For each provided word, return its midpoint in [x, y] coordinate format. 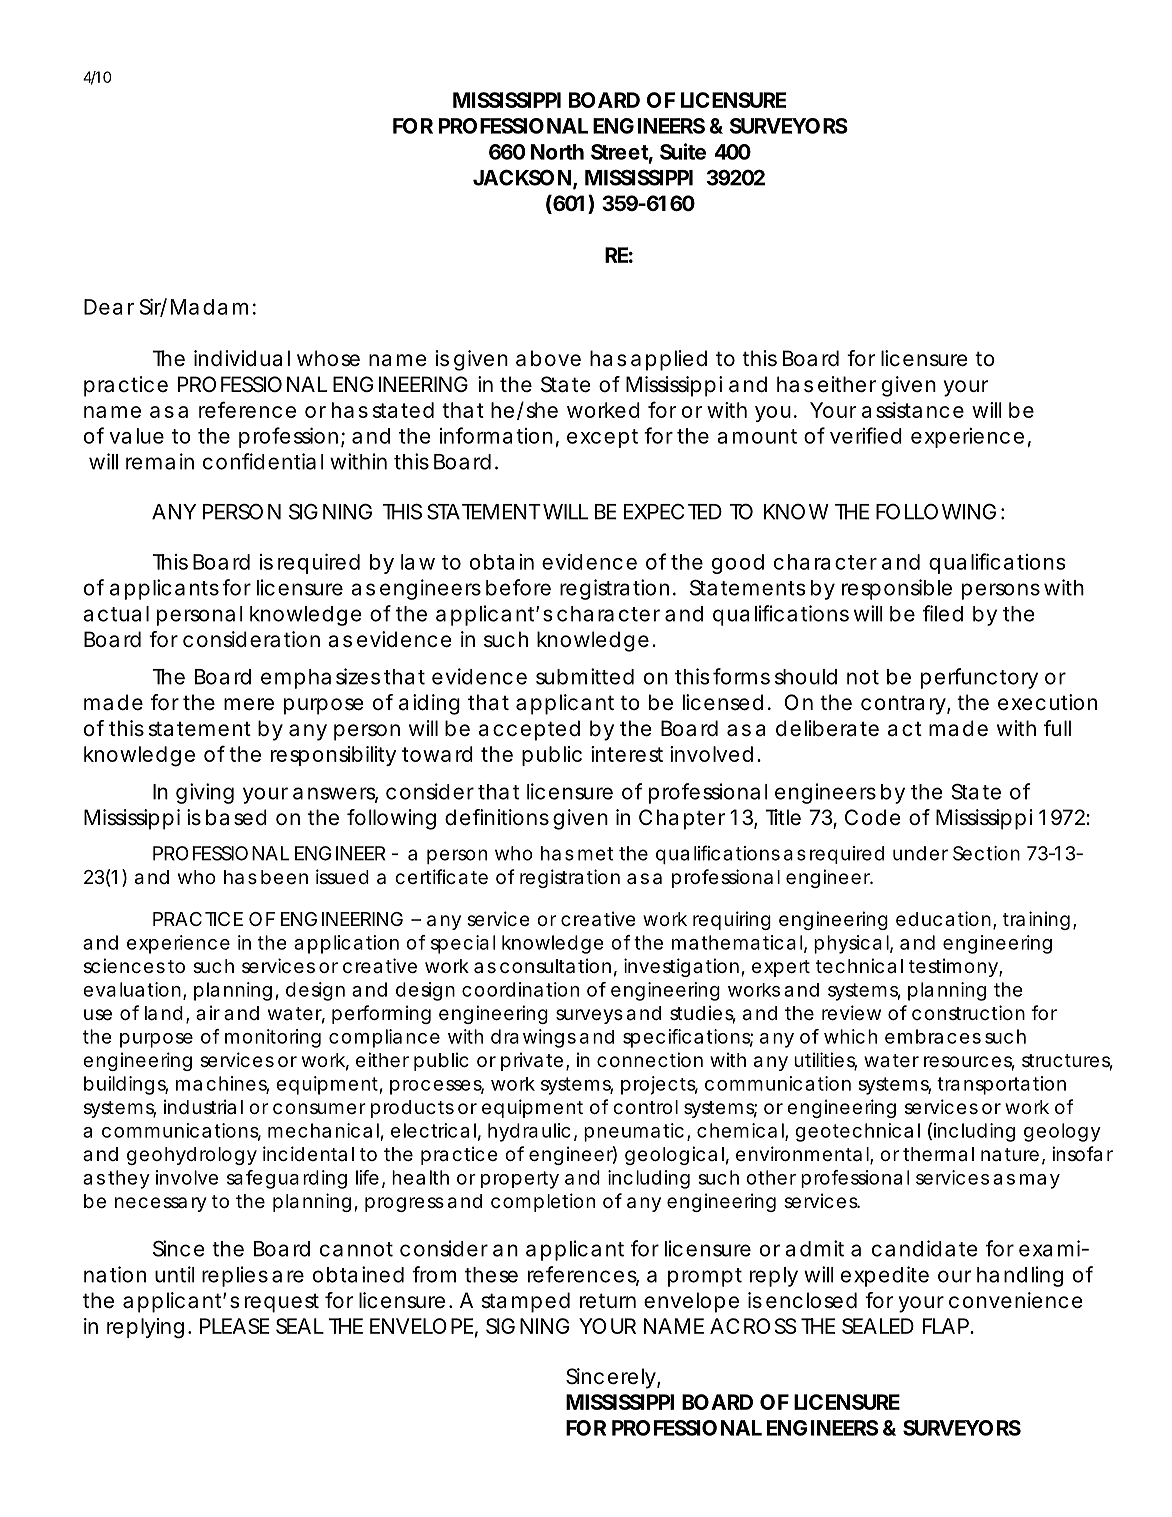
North [557, 152]
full [1057, 728]
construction [968, 1012]
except [602, 438]
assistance [913, 410]
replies [235, 1276]
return [608, 1301]
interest [627, 754]
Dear [109, 307]
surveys [589, 1016]
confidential [263, 461]
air [208, 1013]
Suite [683, 151]
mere [249, 704]
